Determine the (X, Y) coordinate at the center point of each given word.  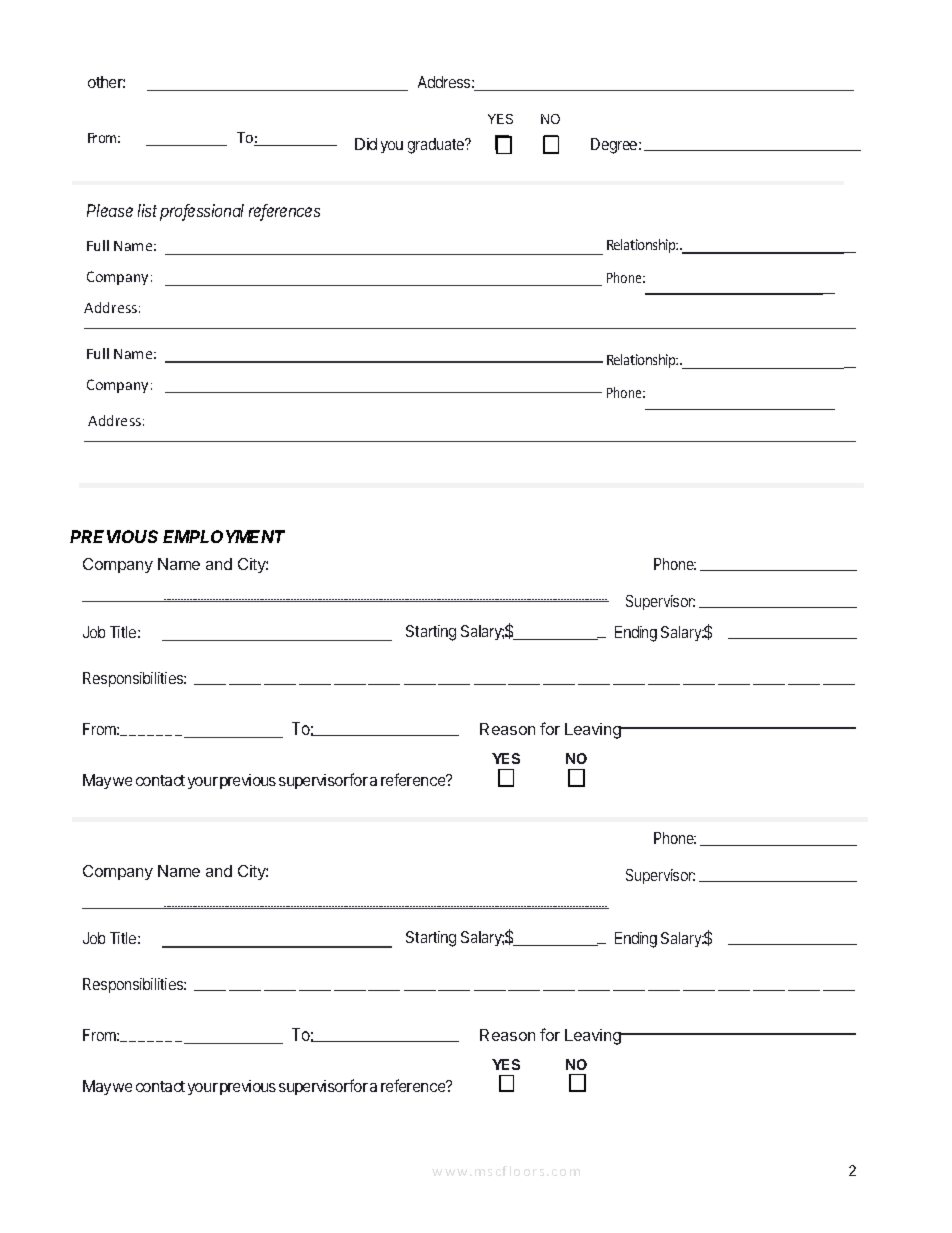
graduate (437, 146)
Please (110, 210)
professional (202, 212)
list (147, 210)
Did (366, 144)
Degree (615, 146)
